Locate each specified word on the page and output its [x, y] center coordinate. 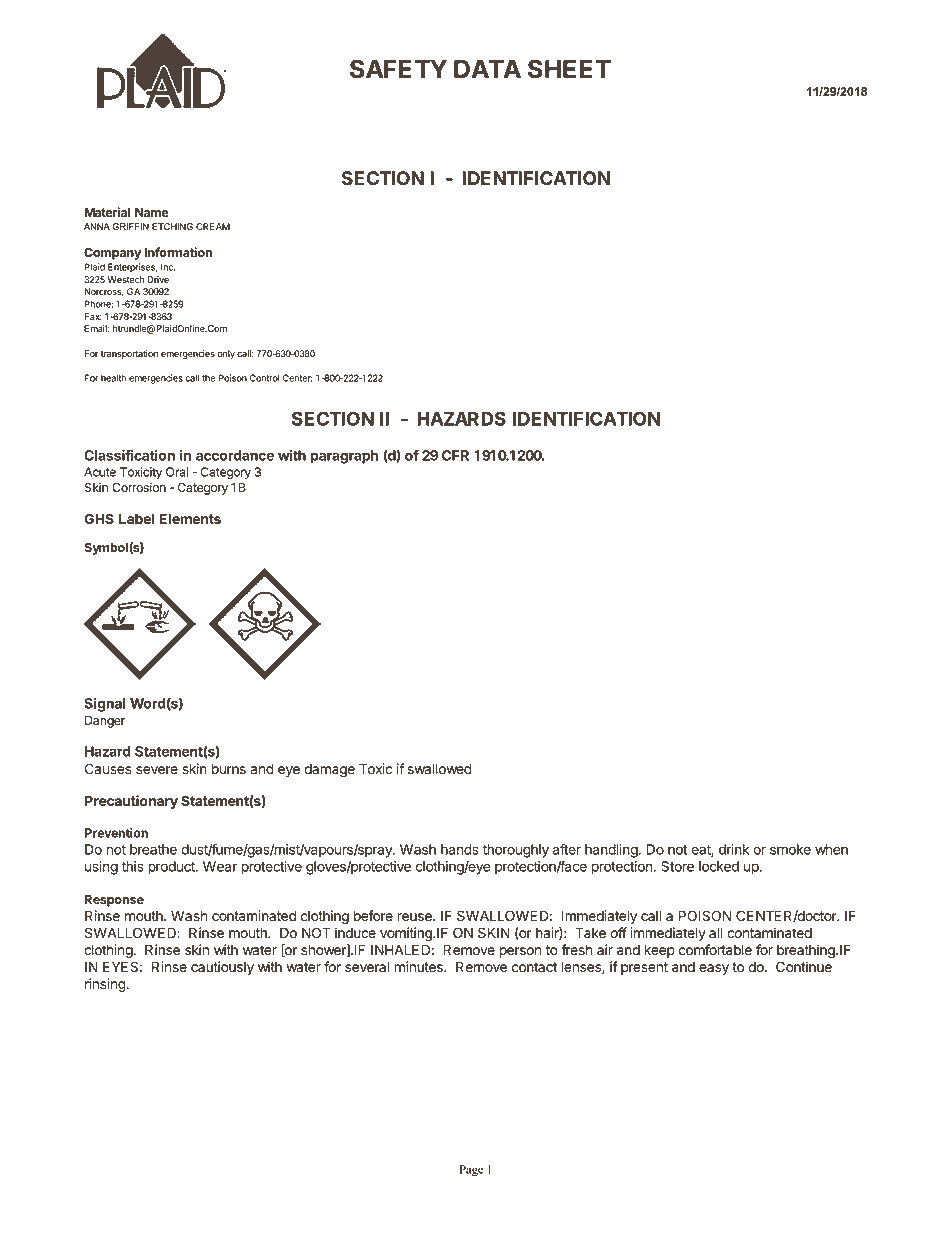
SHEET [569, 69]
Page [471, 1171]
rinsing [105, 985]
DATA [487, 69]
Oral [177, 472]
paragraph [344, 457]
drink [734, 849]
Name [152, 212]
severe [157, 770]
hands [460, 849]
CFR [455, 455]
